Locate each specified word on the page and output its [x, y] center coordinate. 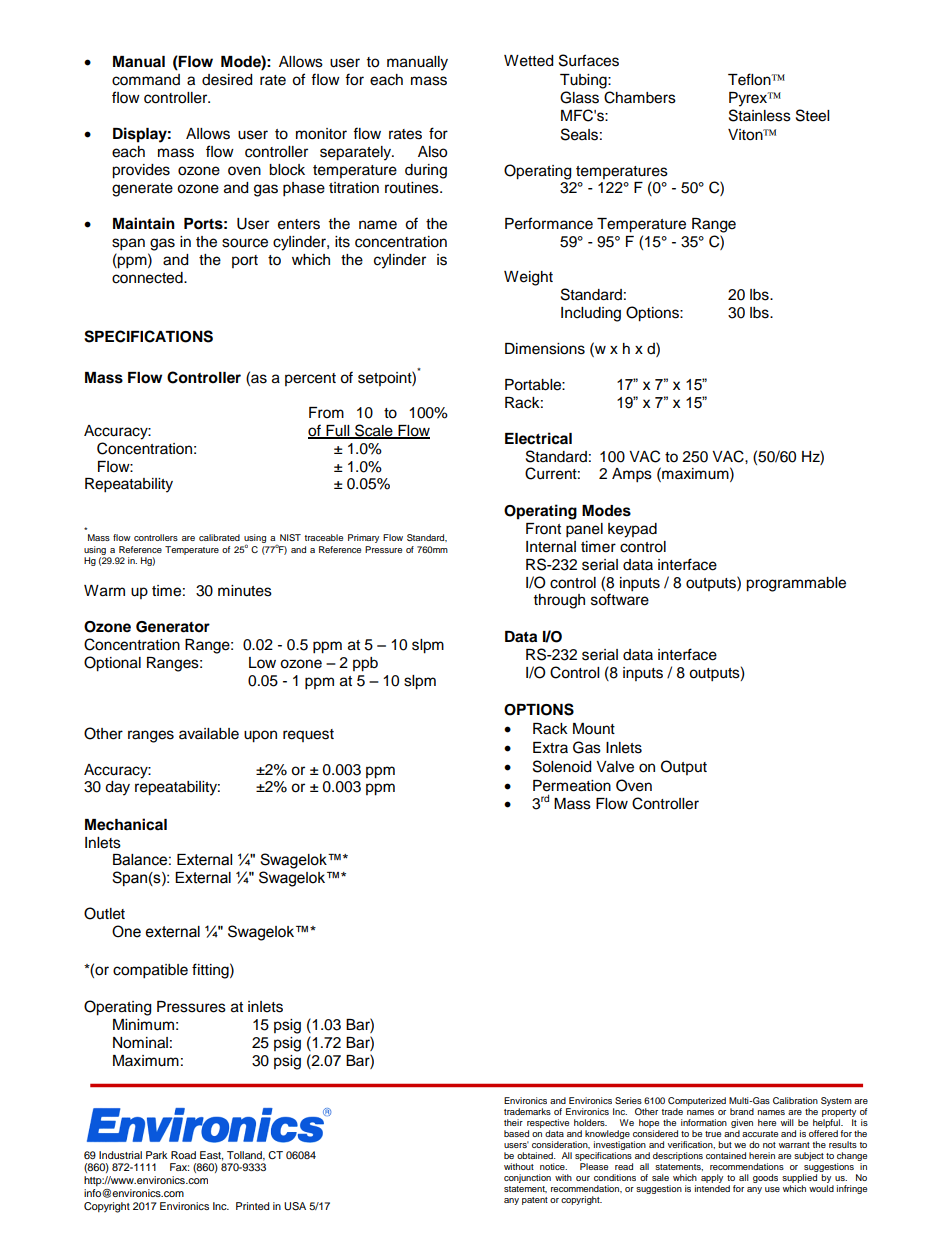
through [559, 601]
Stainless [760, 115]
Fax [179, 1167]
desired [227, 80]
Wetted [528, 61]
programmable [796, 584]
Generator [173, 627]
